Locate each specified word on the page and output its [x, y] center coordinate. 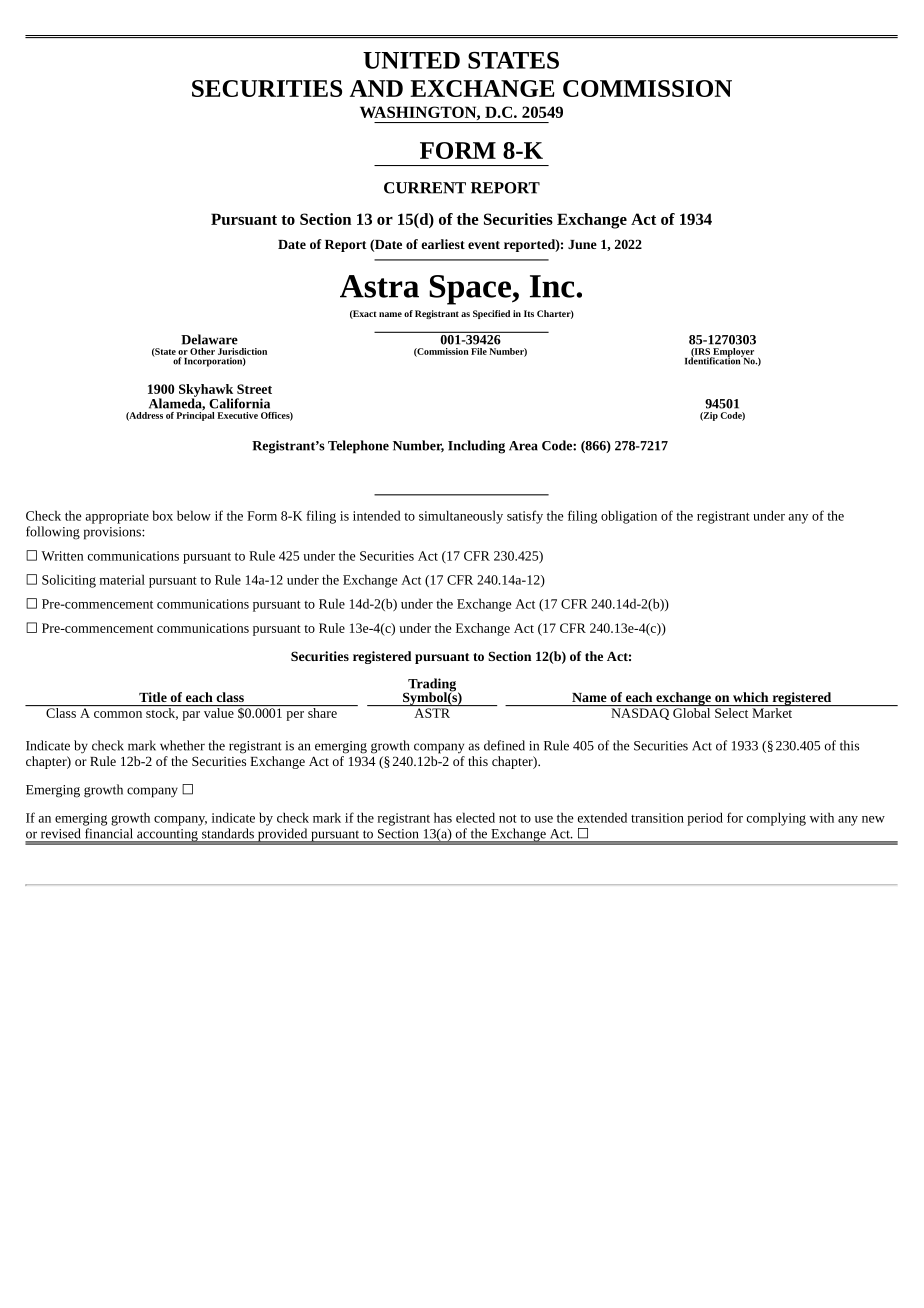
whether [182, 745]
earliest [443, 244]
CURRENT [425, 188]
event [484, 245]
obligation [629, 517]
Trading [431, 686]
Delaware [209, 339]
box [163, 515]
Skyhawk [206, 391]
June [582, 244]
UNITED [411, 60]
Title [153, 697]
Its [529, 313]
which [750, 697]
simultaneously [461, 517]
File [479, 351]
